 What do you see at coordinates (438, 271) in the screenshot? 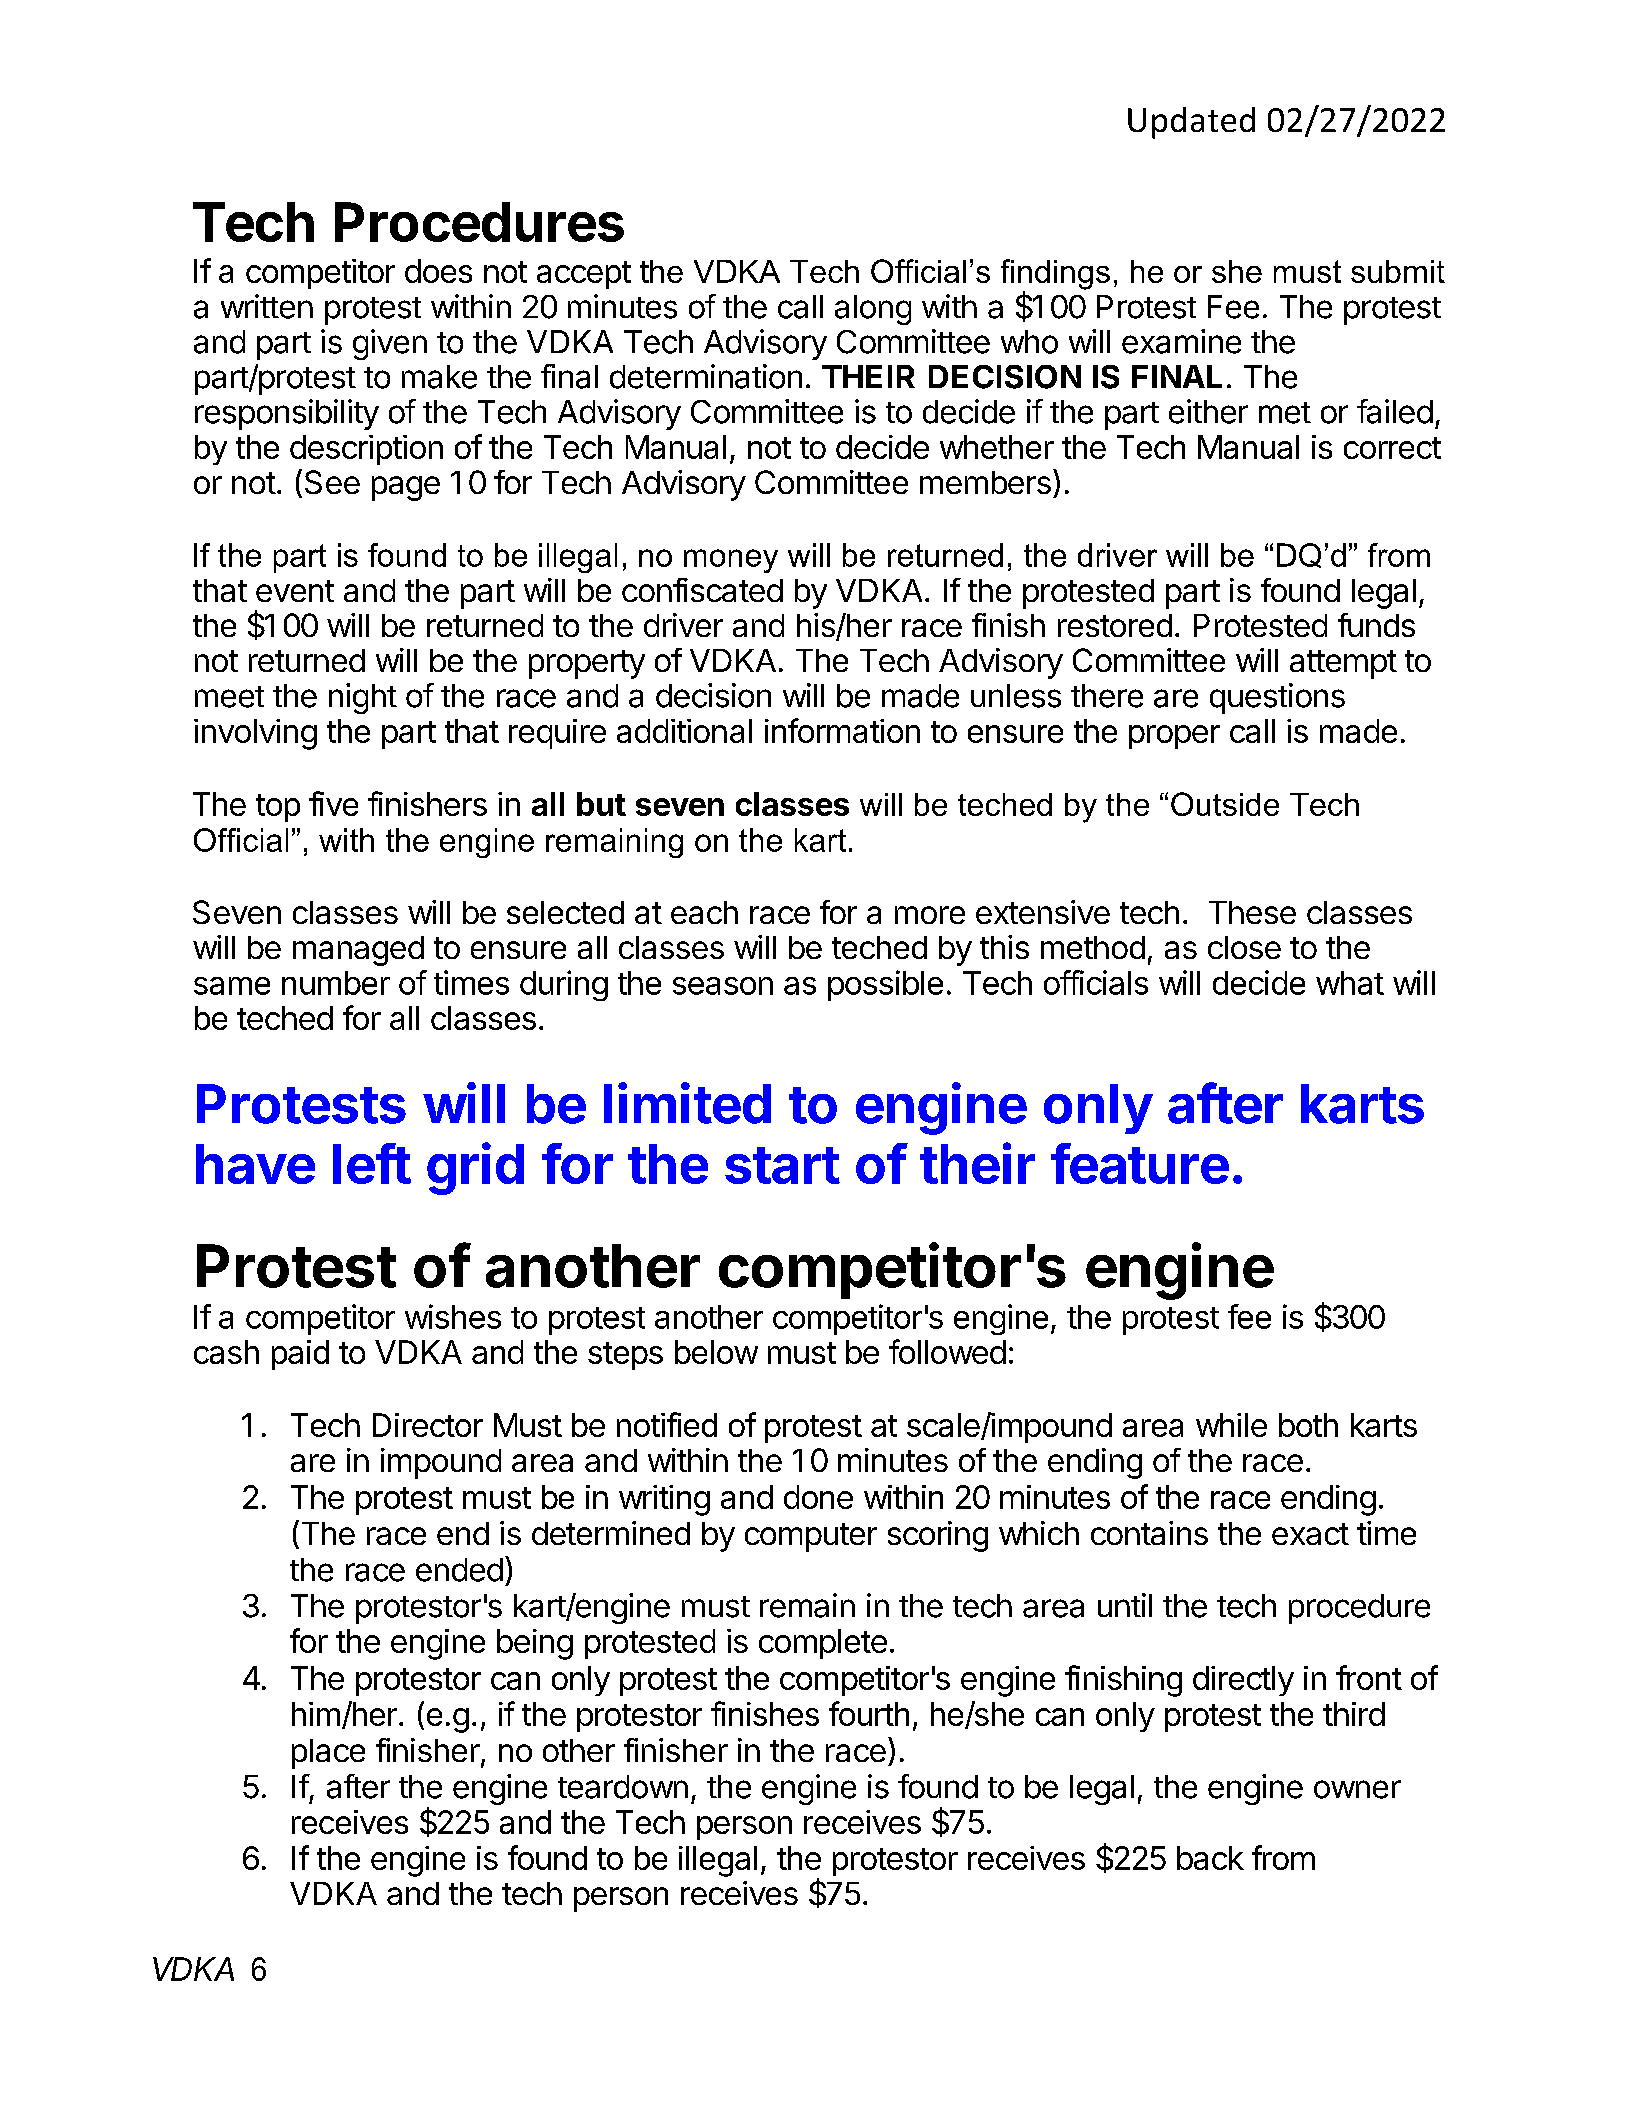
I see `does` at bounding box center [438, 271].
